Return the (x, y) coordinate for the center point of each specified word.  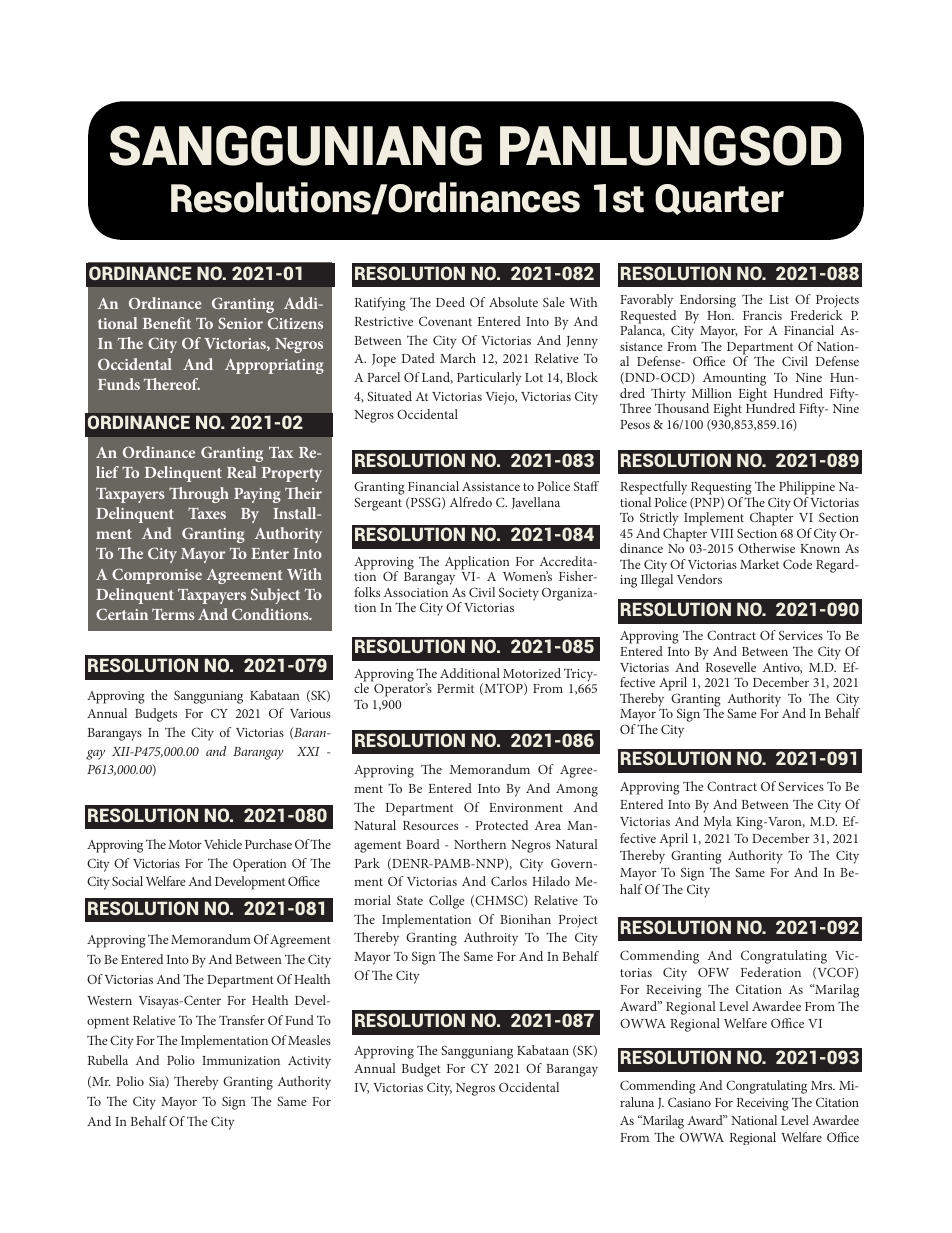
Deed (450, 302)
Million (712, 393)
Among (577, 790)
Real (242, 472)
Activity (309, 1062)
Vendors (699, 579)
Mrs (823, 1085)
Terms (173, 614)
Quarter (719, 199)
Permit (455, 688)
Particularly (489, 379)
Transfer (242, 1020)
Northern (480, 844)
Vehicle (223, 844)
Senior (240, 323)
